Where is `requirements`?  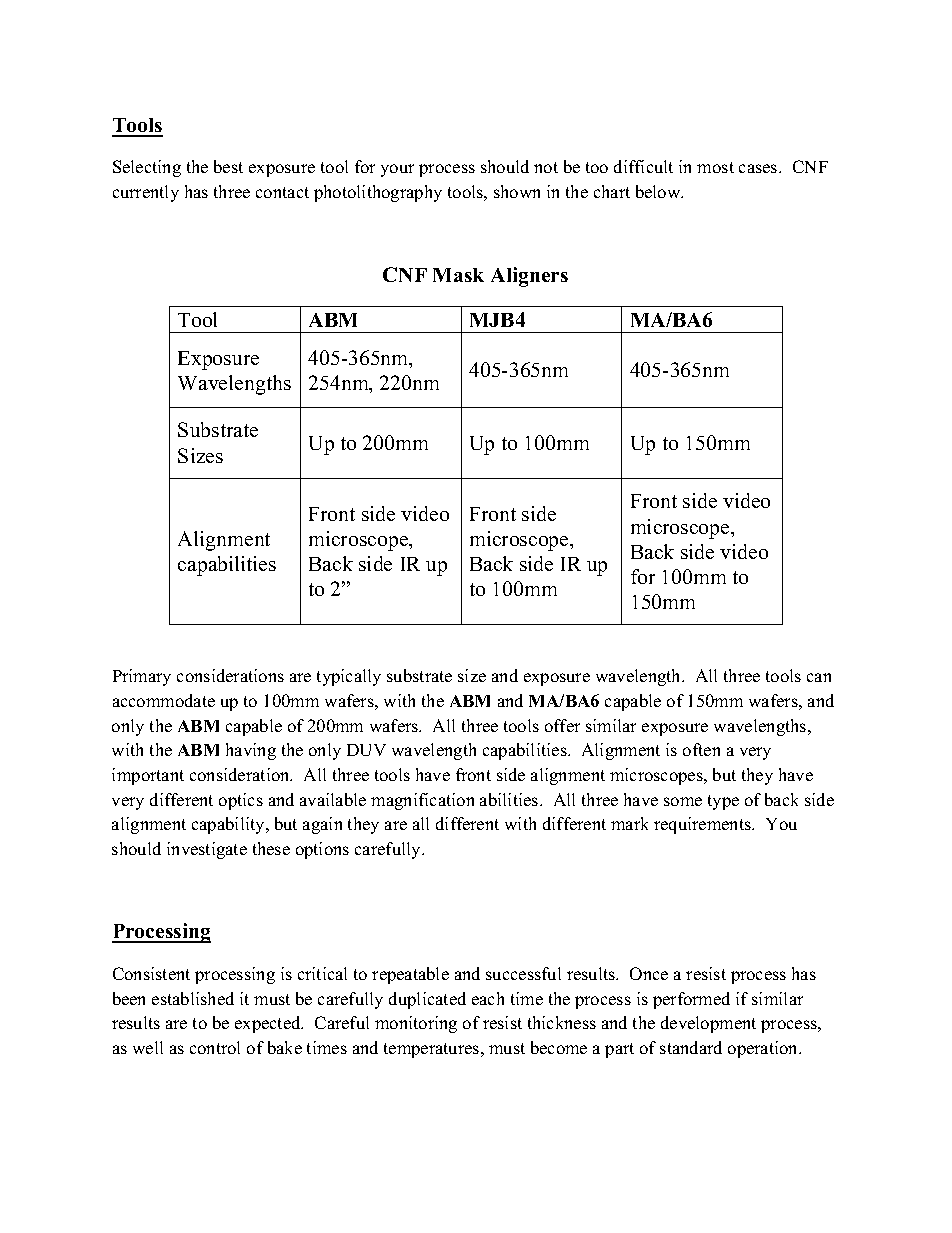
requirements is located at coordinates (704, 825).
